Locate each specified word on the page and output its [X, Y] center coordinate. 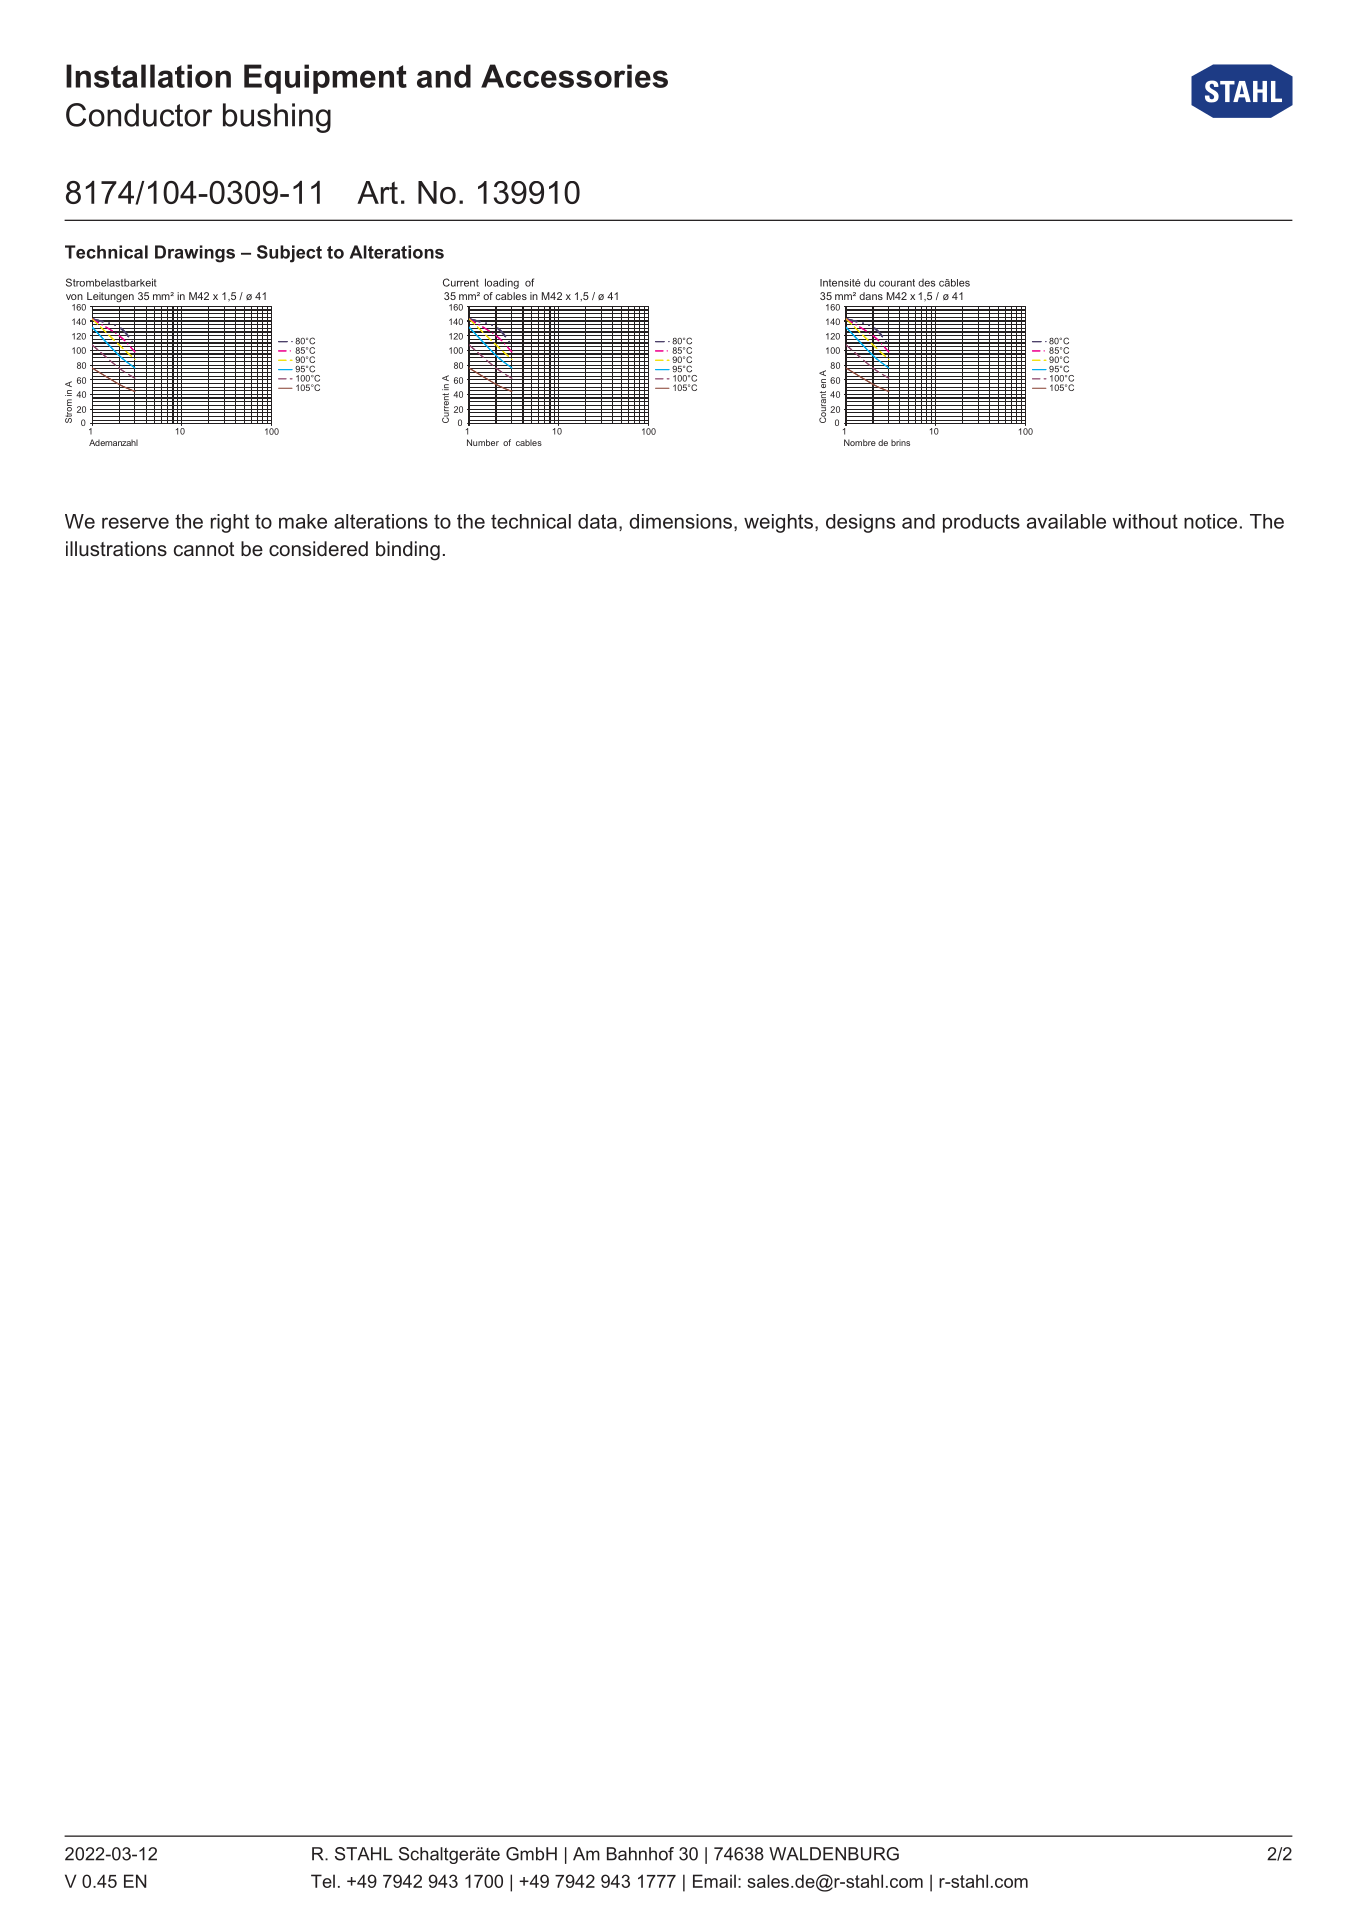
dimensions [682, 522]
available [1066, 521]
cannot [204, 549]
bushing [277, 118]
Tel [323, 1881]
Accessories [574, 76]
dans [871, 296]
